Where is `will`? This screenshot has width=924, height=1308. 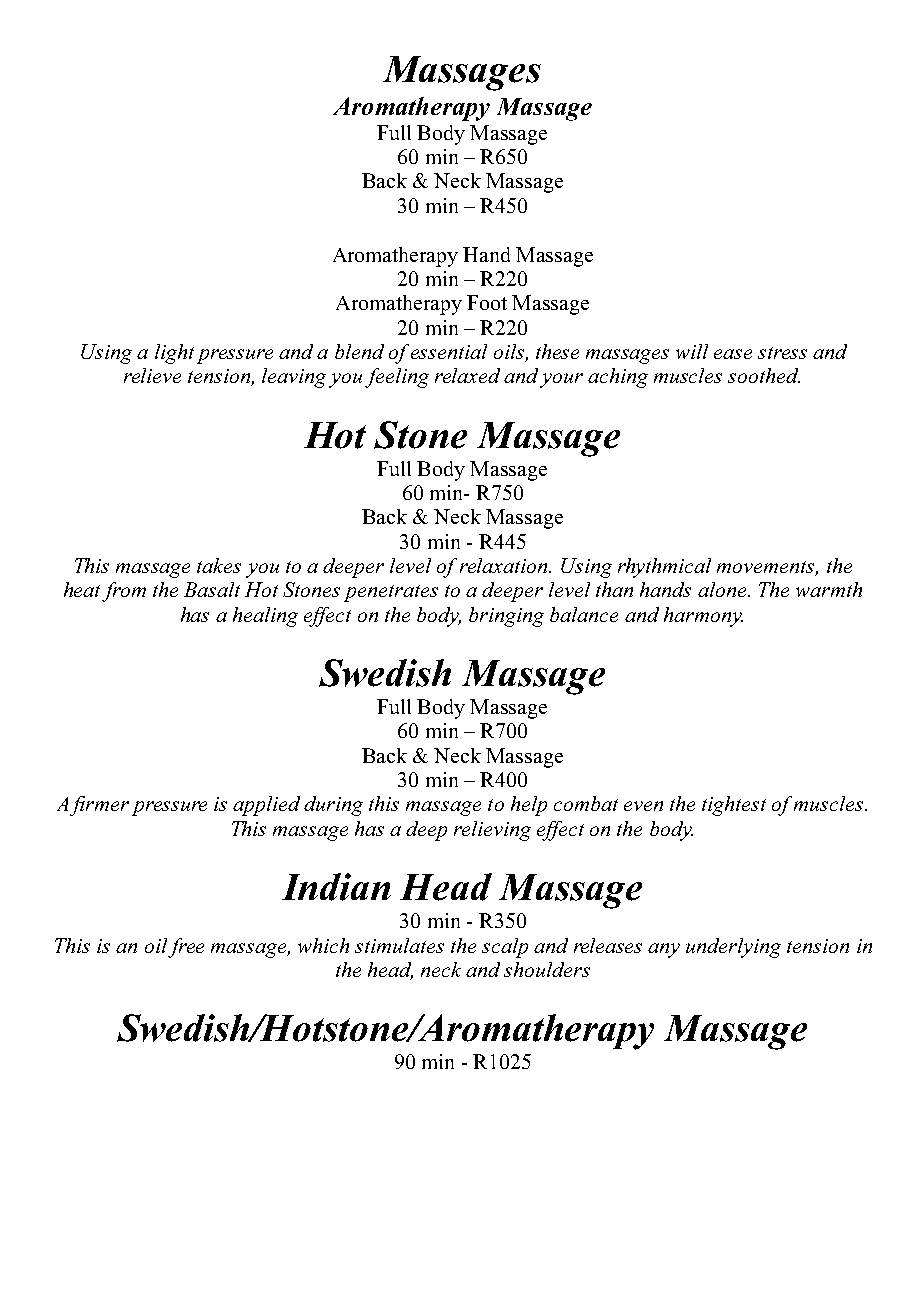 will is located at coordinates (692, 351).
